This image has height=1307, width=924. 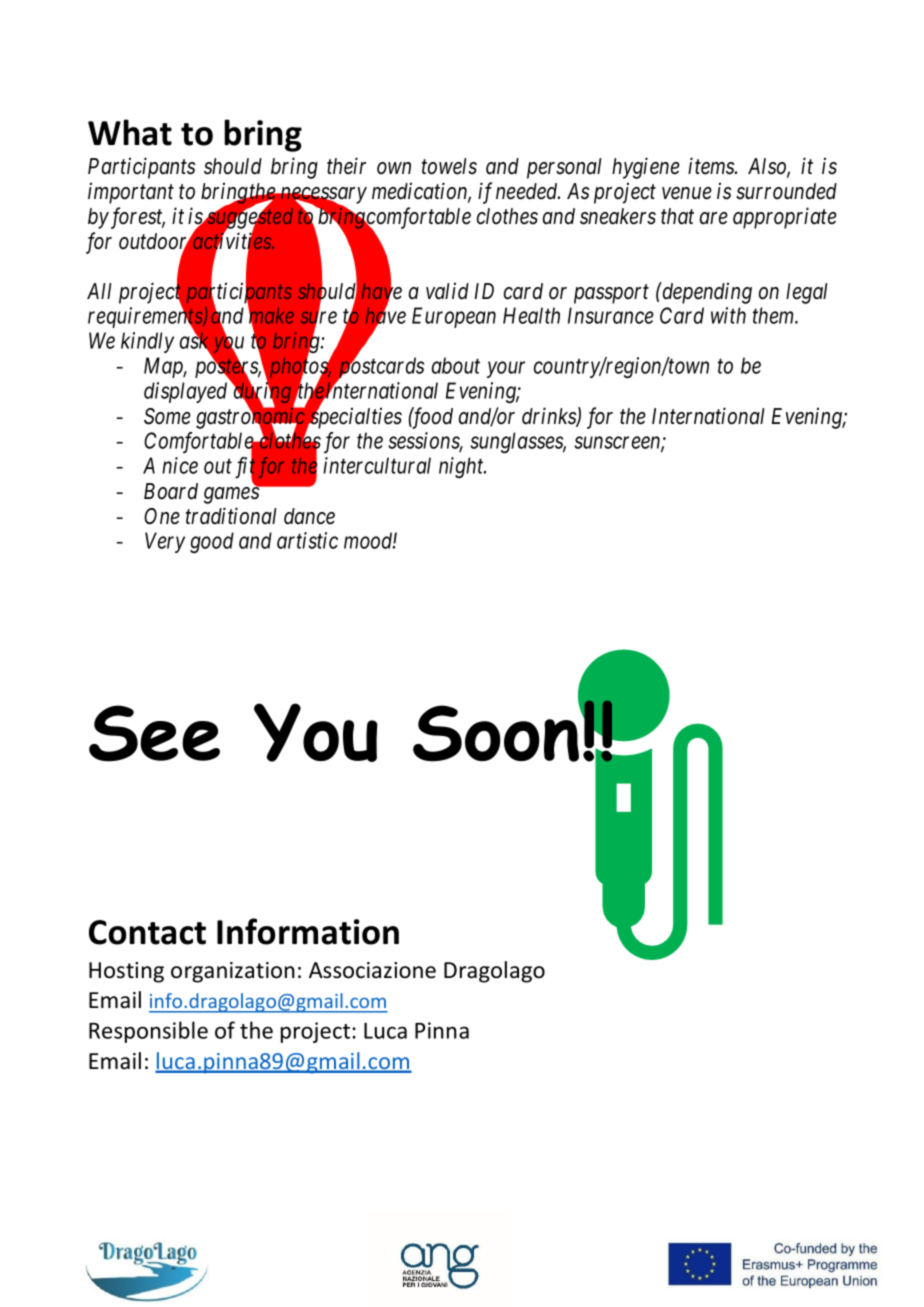 What do you see at coordinates (687, 193) in the image?
I see `venue` at bounding box center [687, 193].
